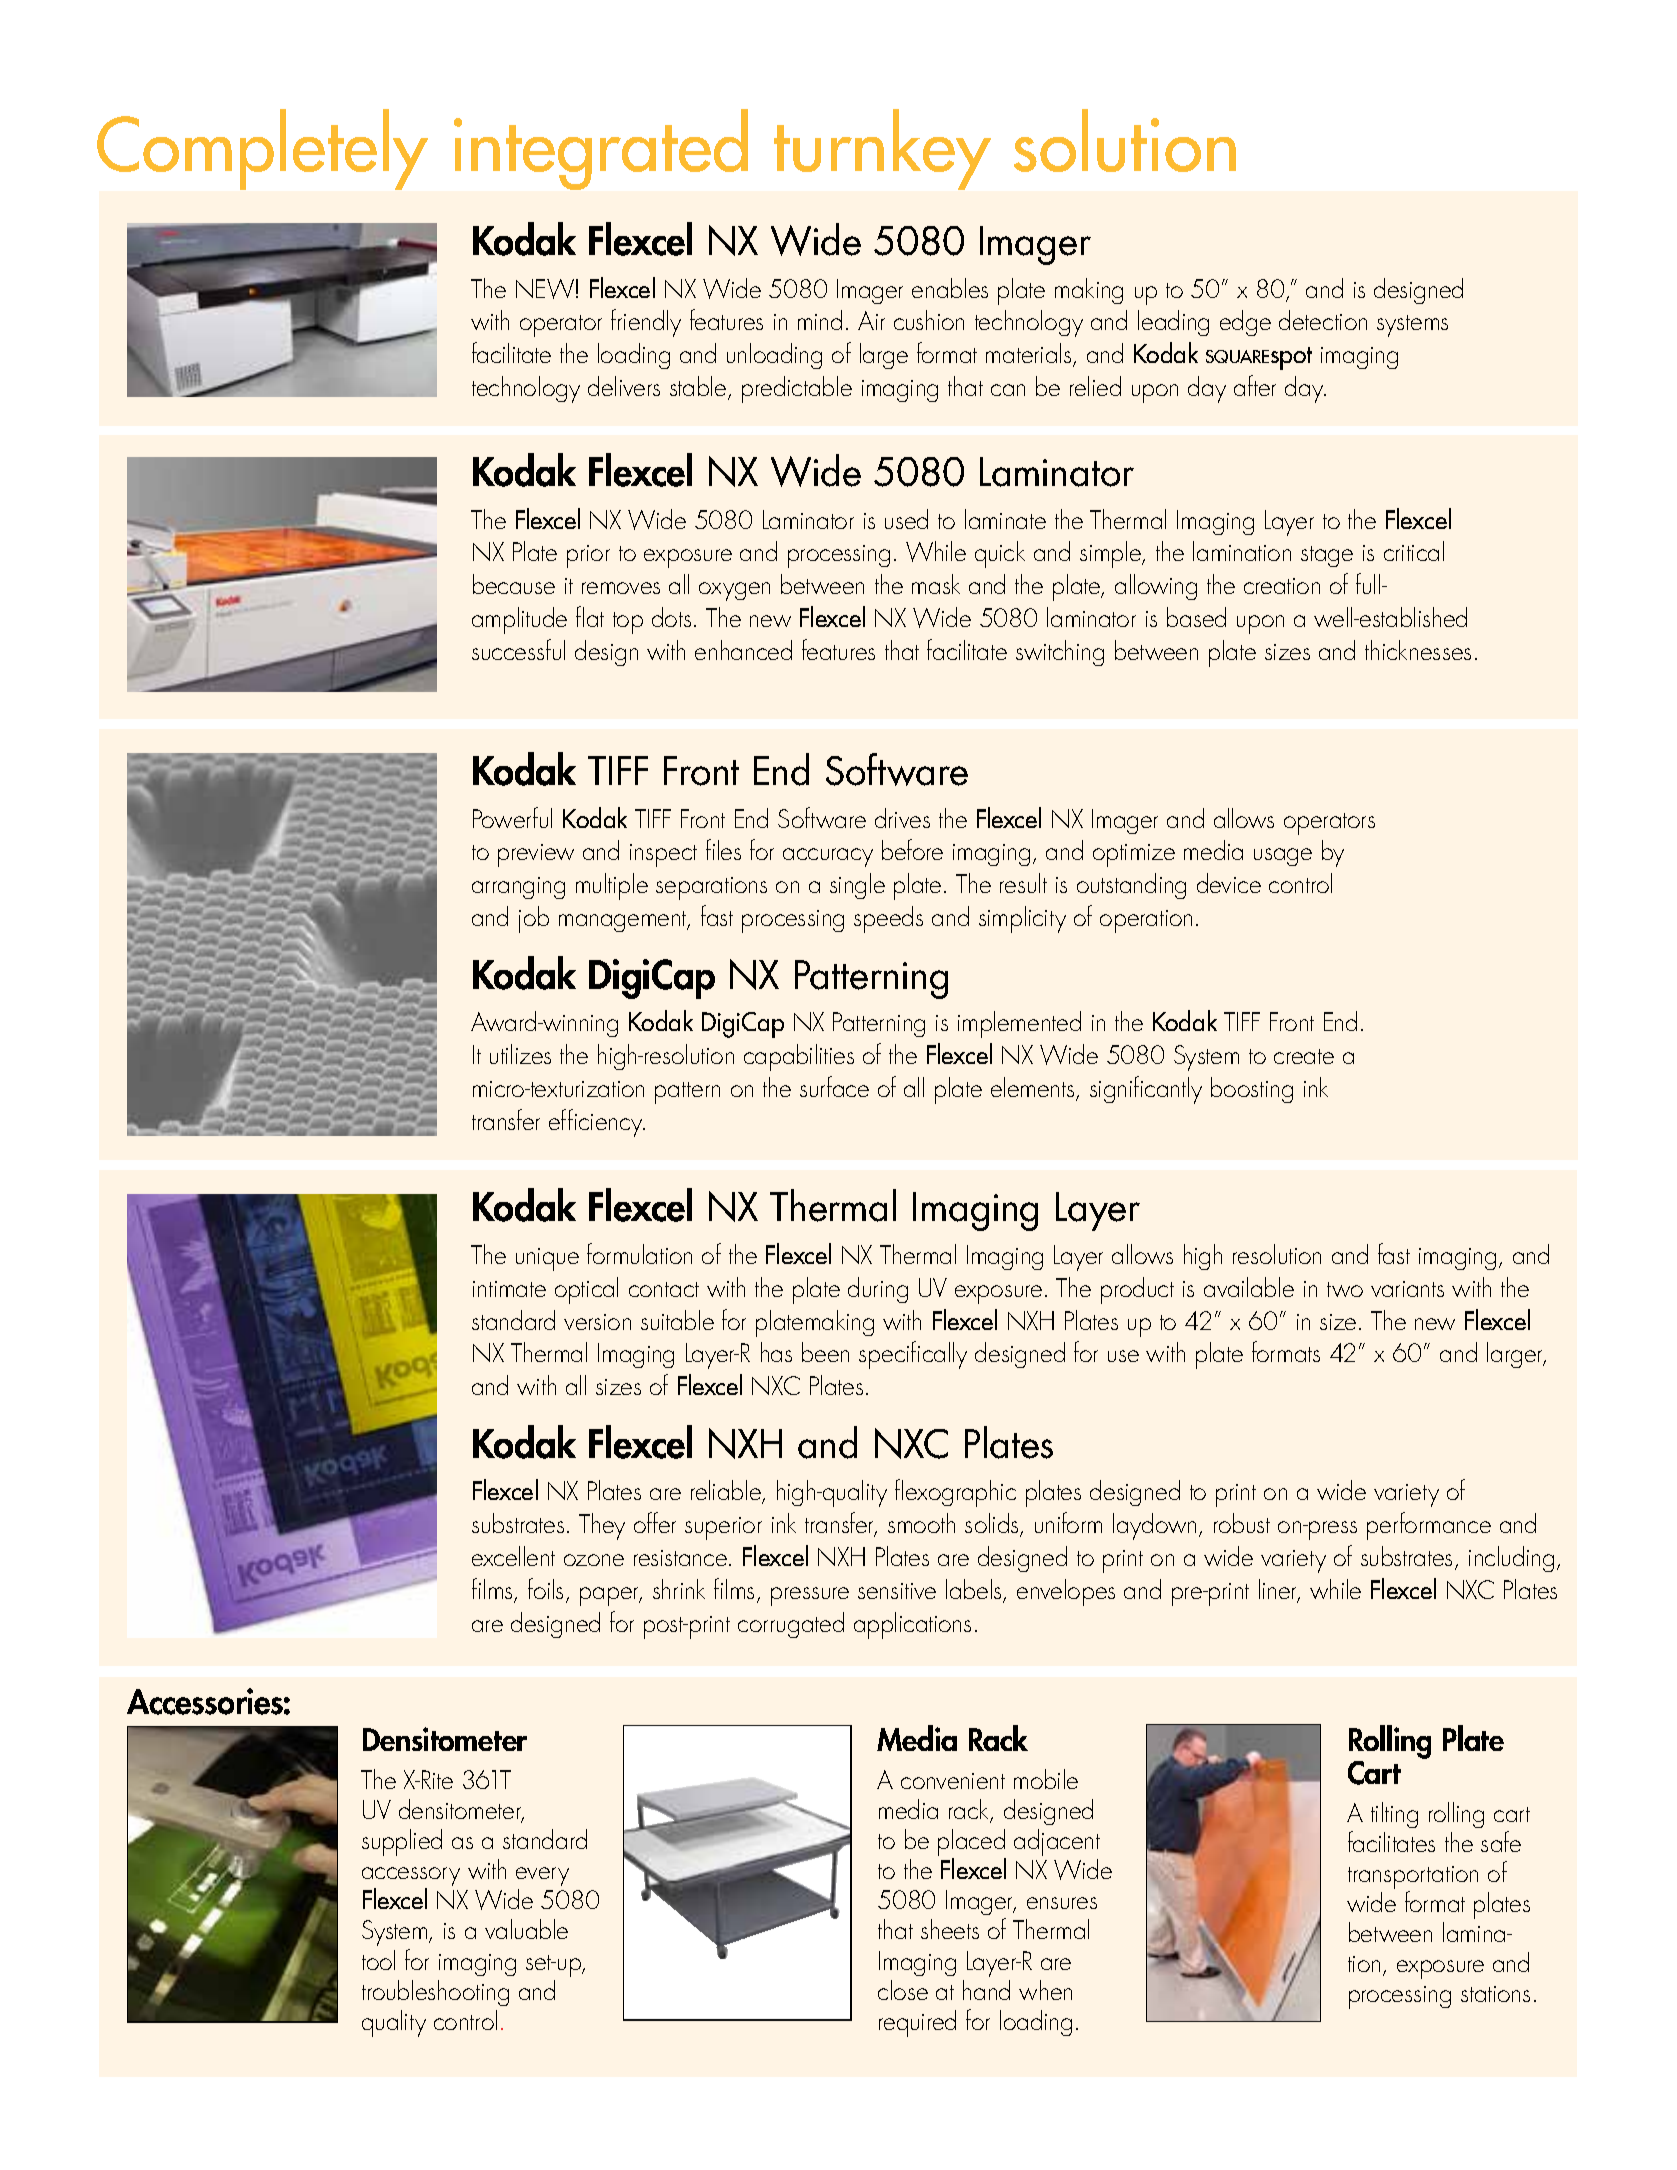  Describe the element at coordinates (882, 149) in the document. I see `turnkey` at that location.
